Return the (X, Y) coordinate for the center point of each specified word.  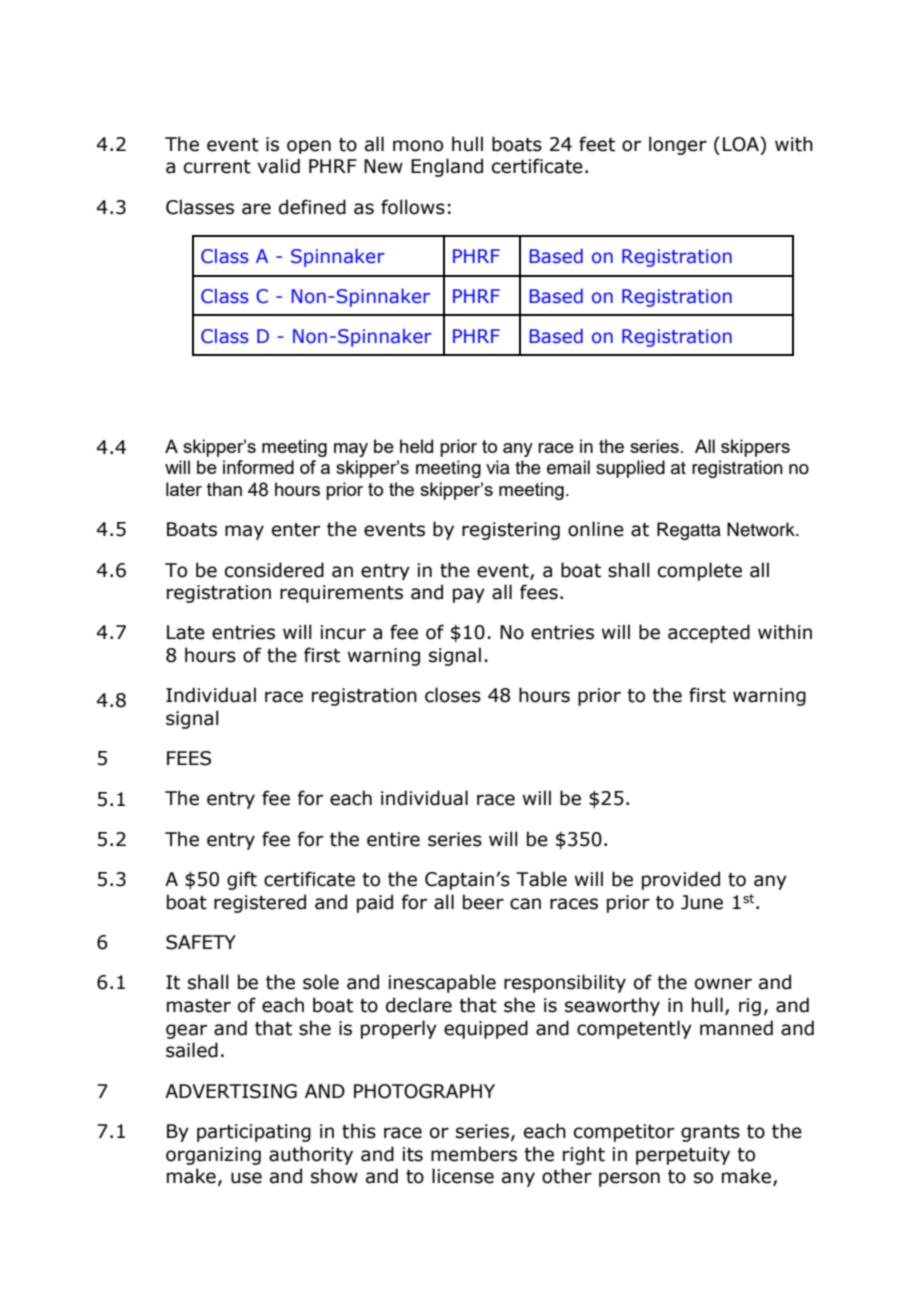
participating (254, 1133)
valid (278, 166)
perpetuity (683, 1156)
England (447, 167)
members (474, 1154)
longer (678, 145)
